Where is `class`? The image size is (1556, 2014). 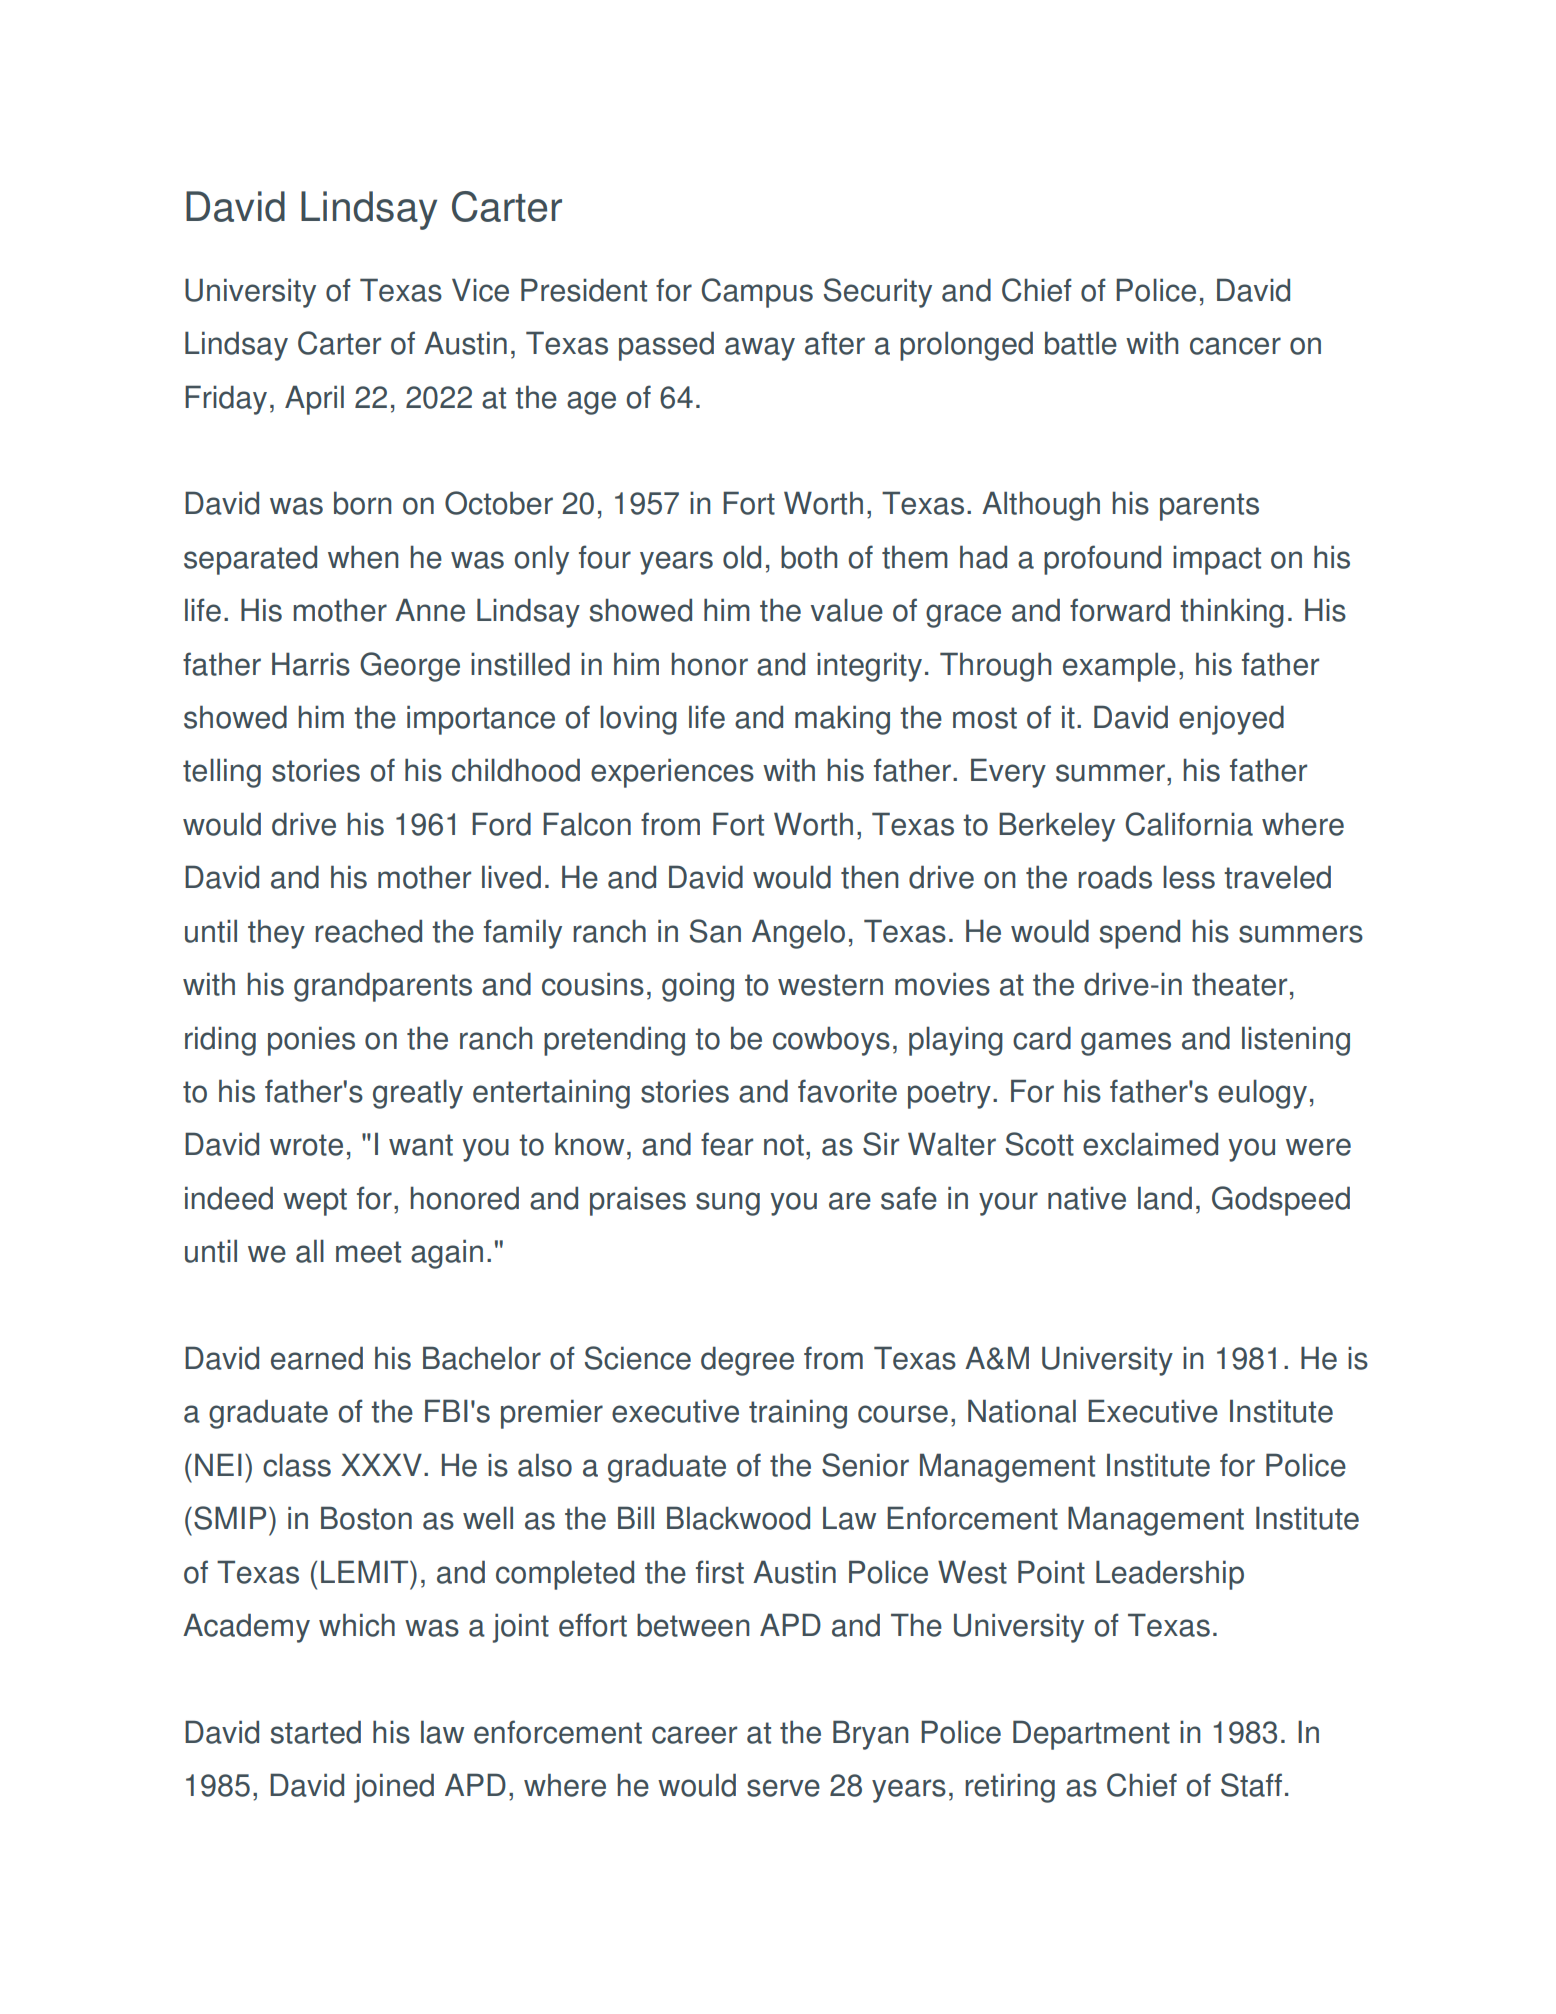 class is located at coordinates (297, 1465).
